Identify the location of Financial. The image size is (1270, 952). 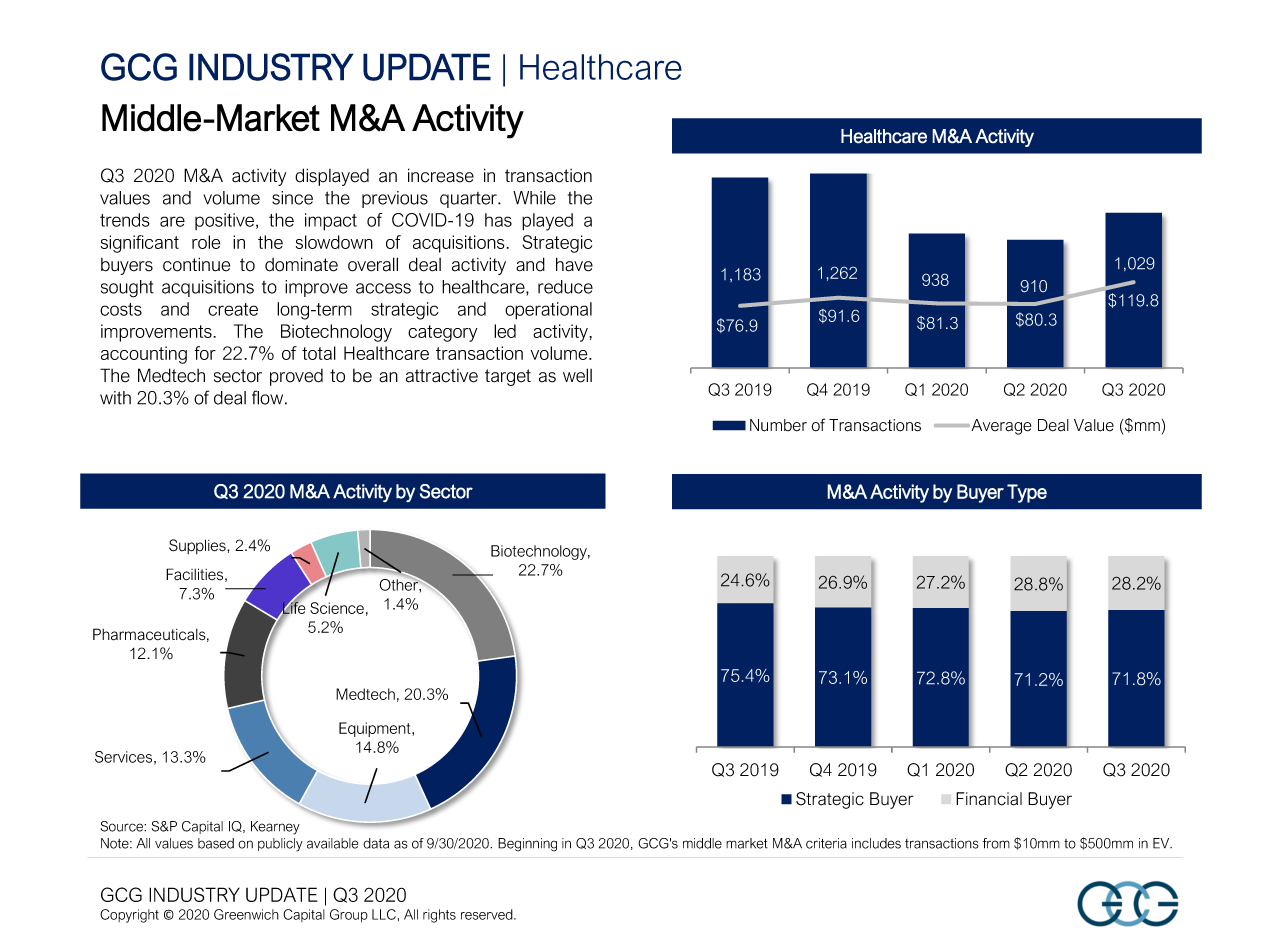
(989, 799).
